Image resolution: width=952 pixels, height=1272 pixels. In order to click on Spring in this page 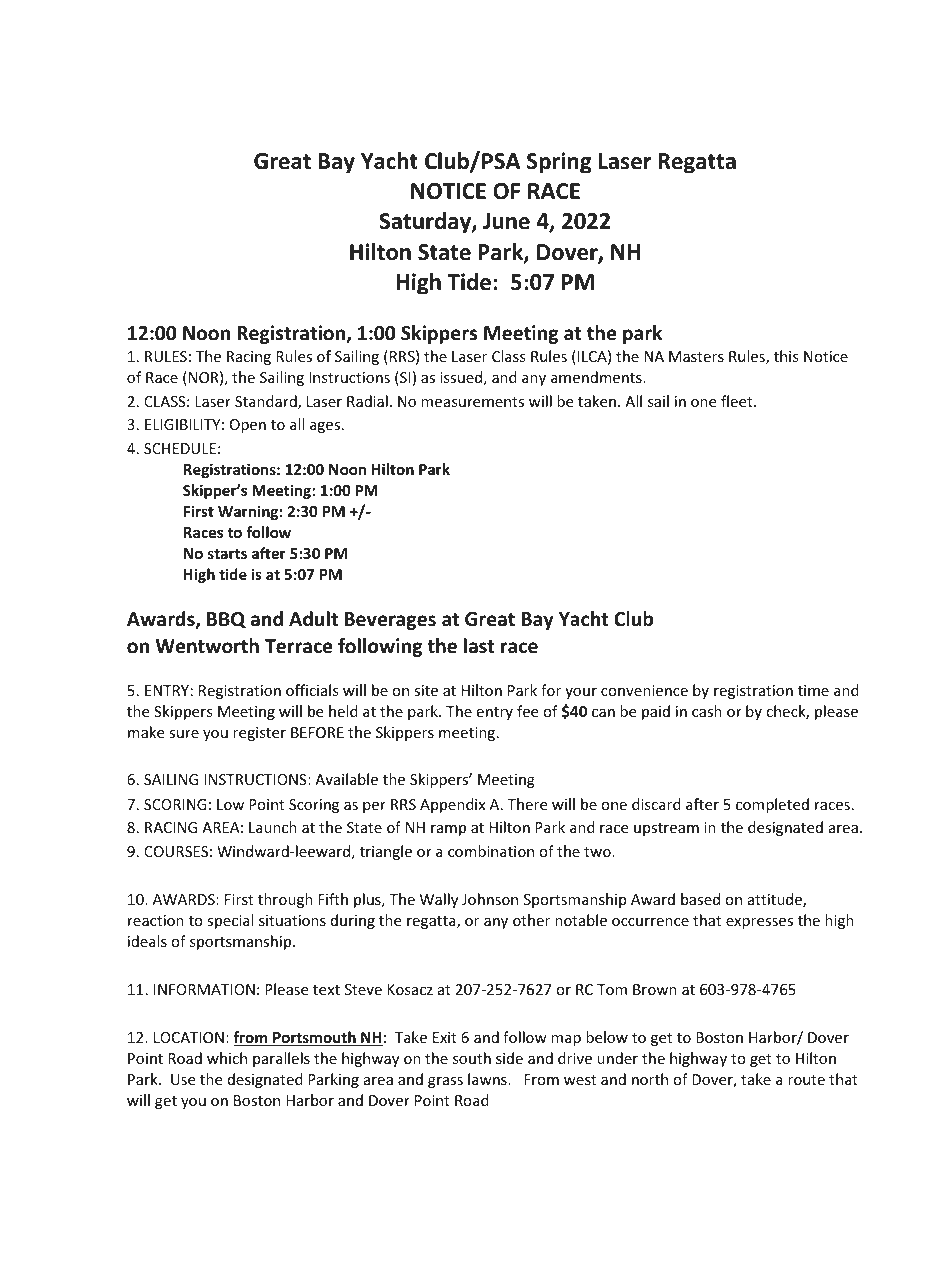, I will do `click(559, 163)`.
